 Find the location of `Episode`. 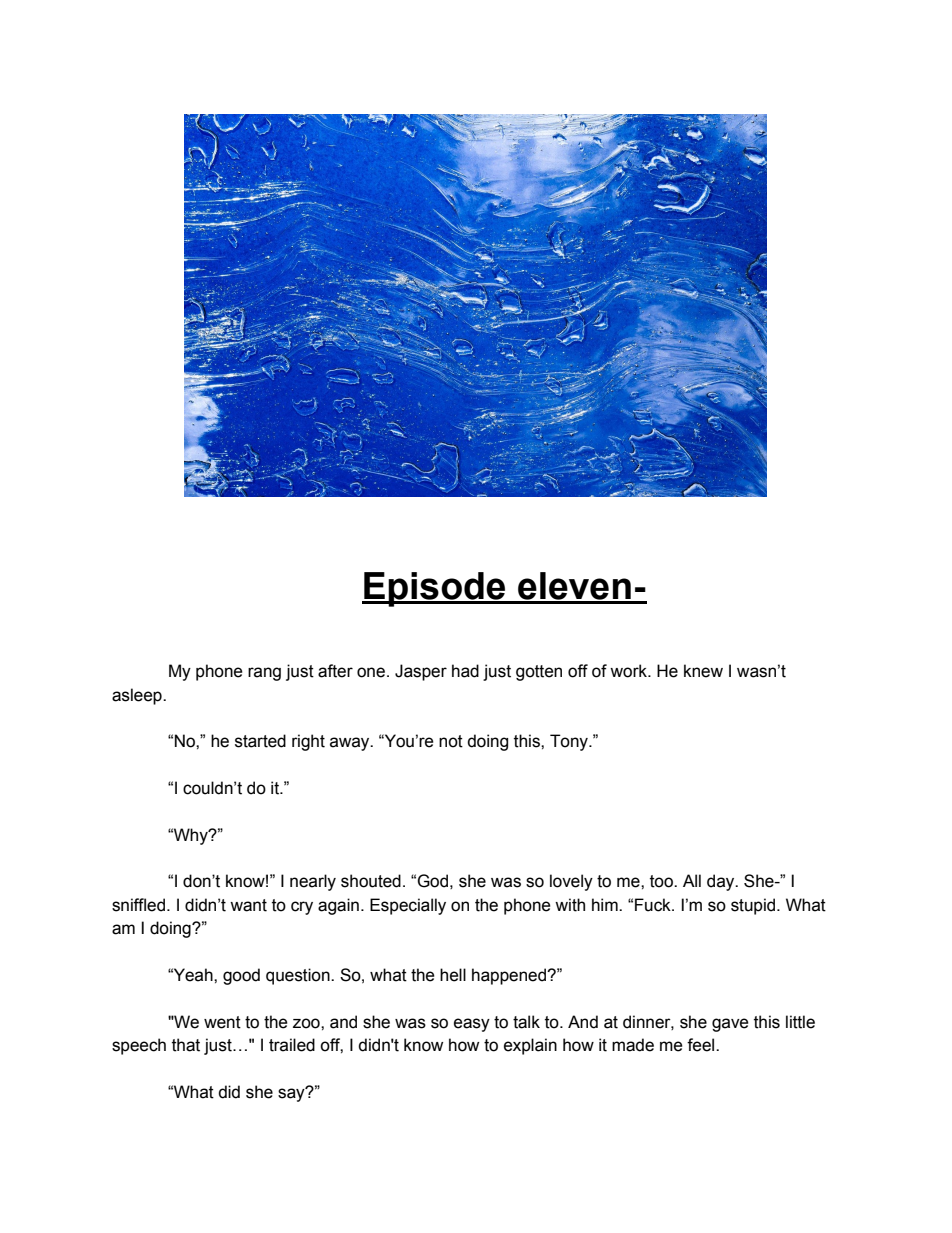

Episode is located at coordinates (435, 589).
